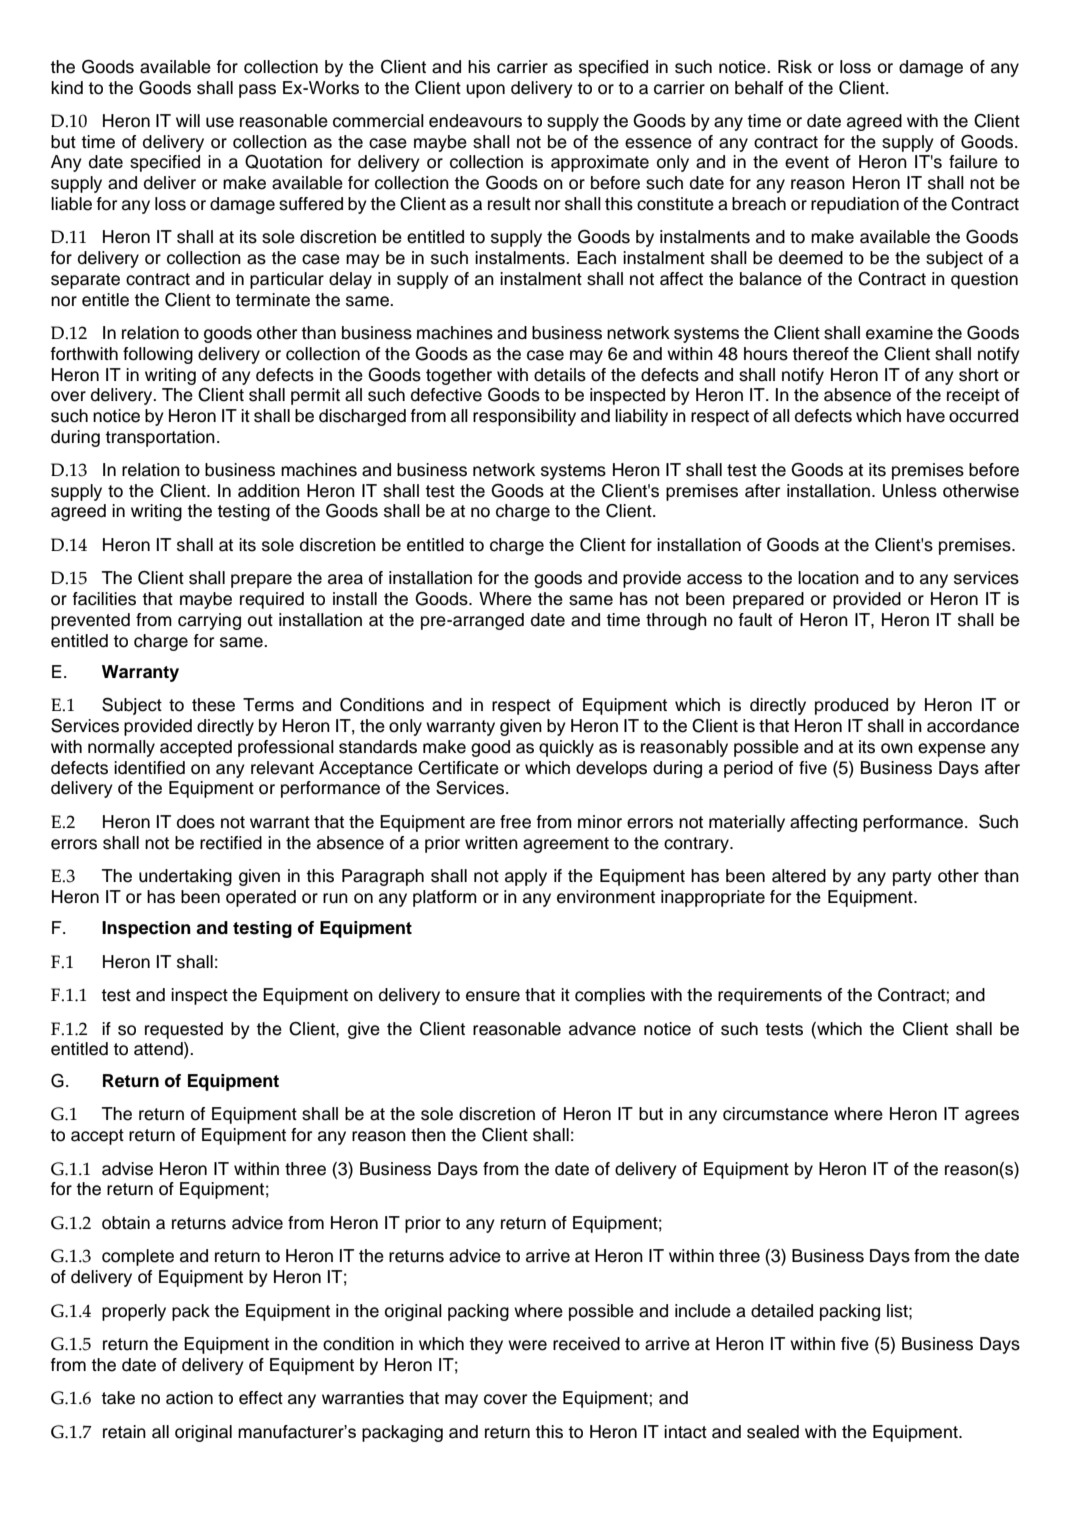 The width and height of the page is (1071, 1515). Describe the element at coordinates (485, 91) in the page. I see `upon` at that location.
